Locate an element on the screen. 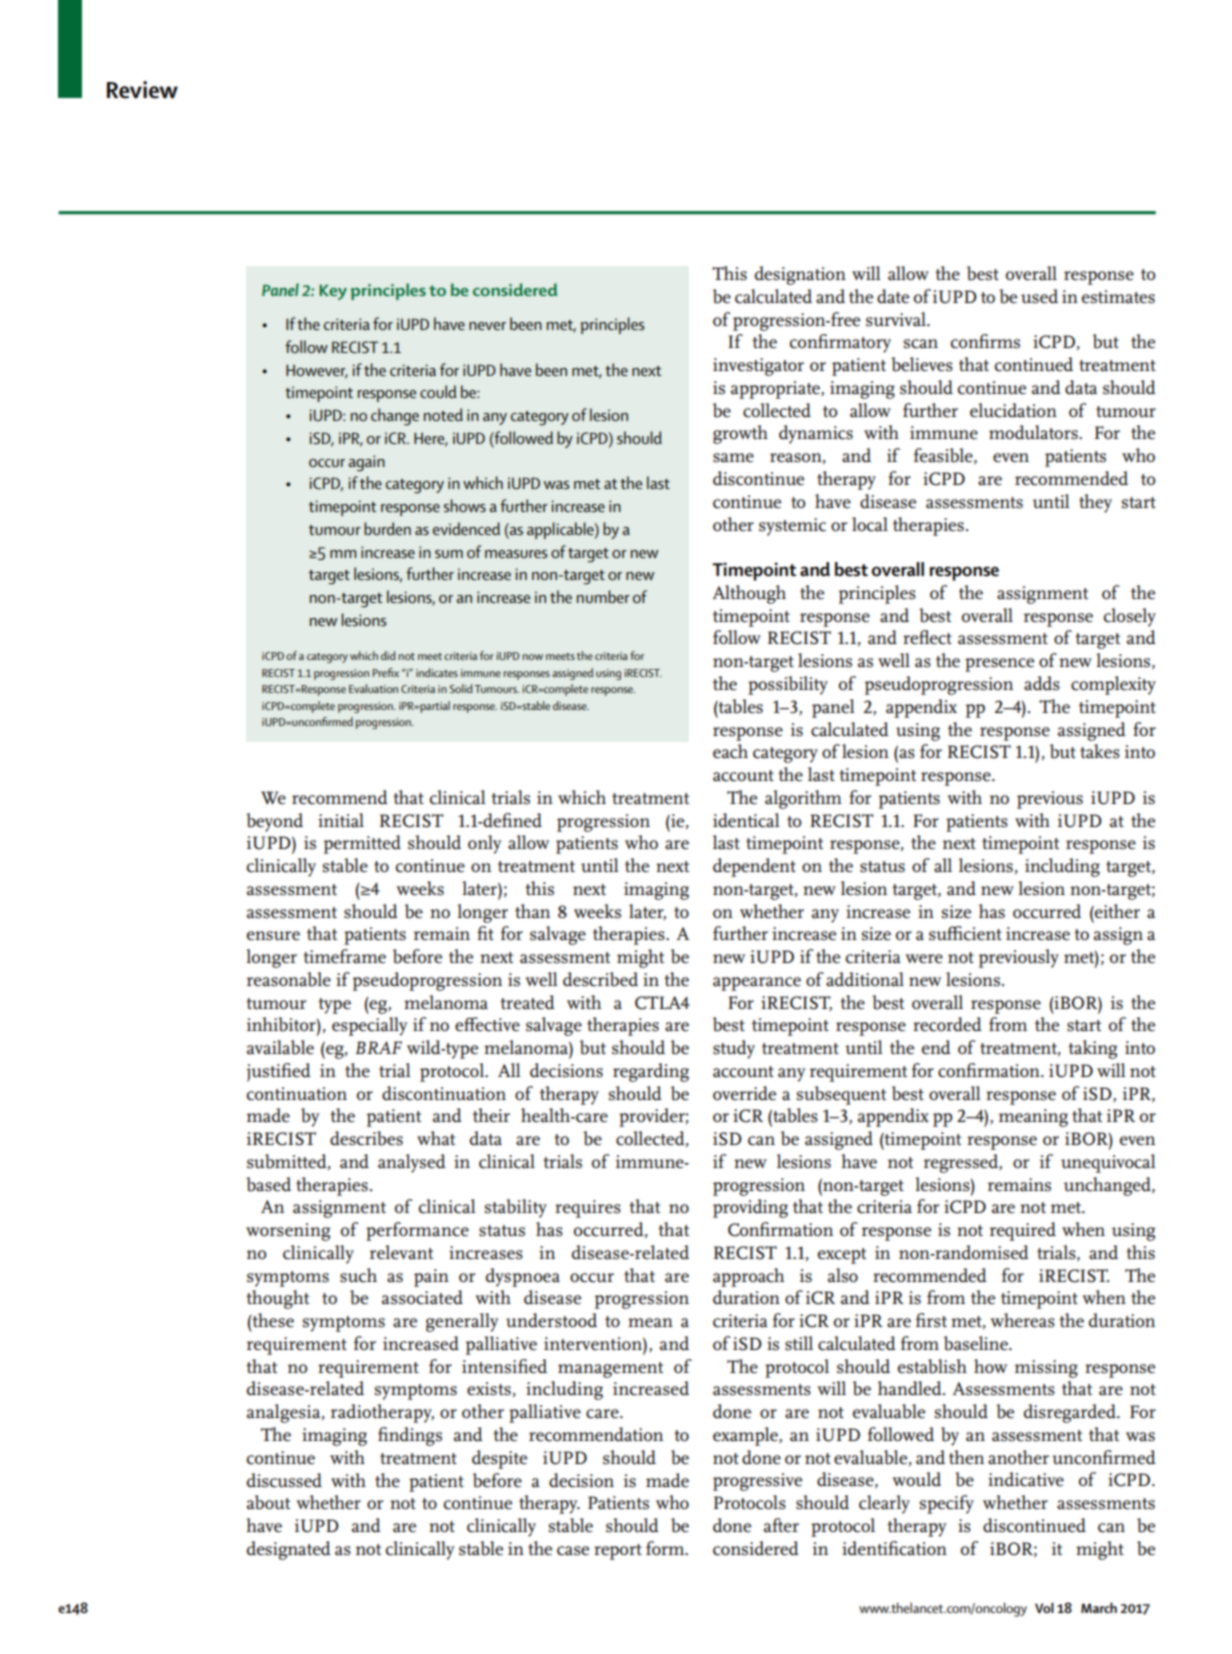 The image size is (1232, 1654). thought is located at coordinates (277, 1299).
